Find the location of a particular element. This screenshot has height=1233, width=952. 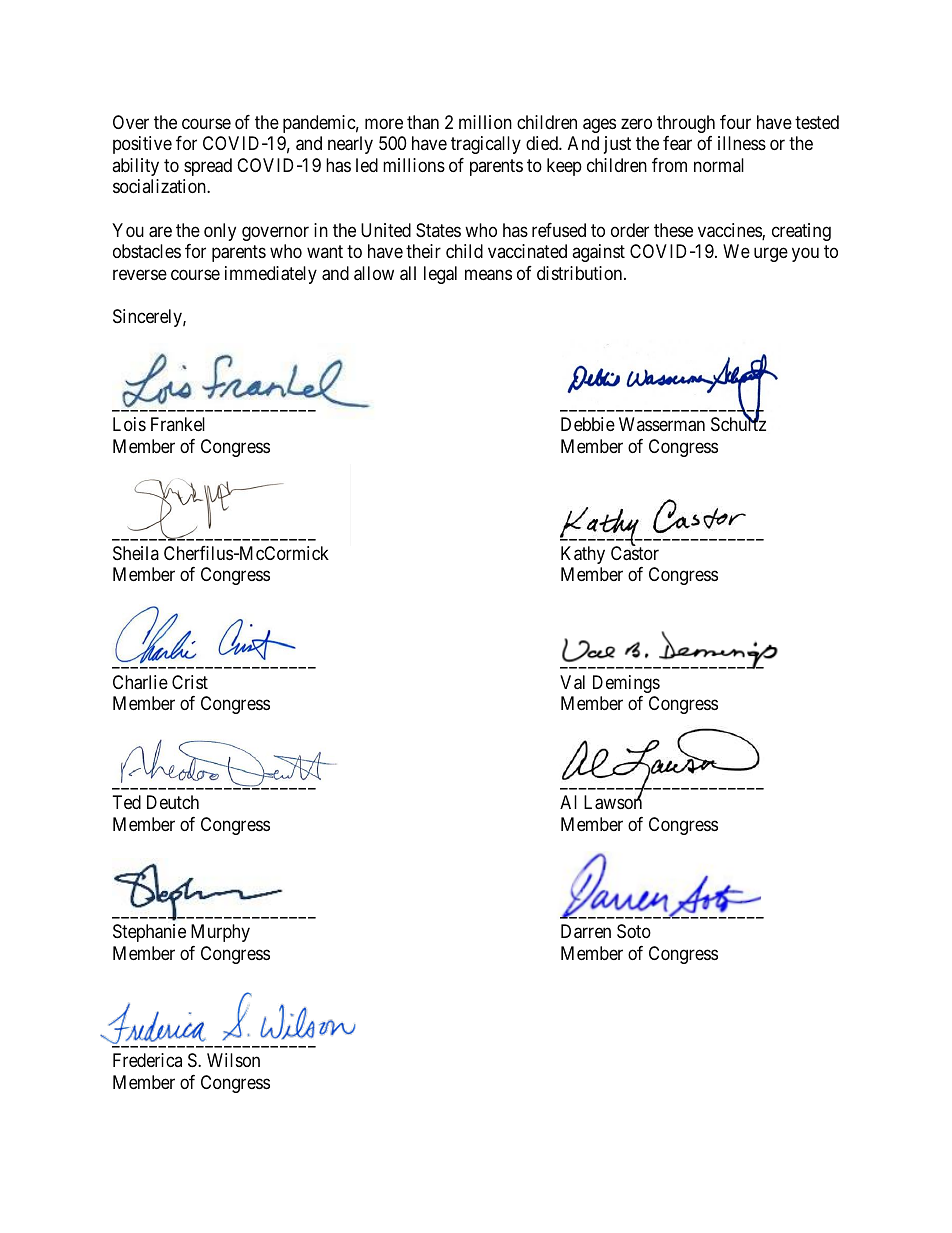

Val is located at coordinates (572, 682).
